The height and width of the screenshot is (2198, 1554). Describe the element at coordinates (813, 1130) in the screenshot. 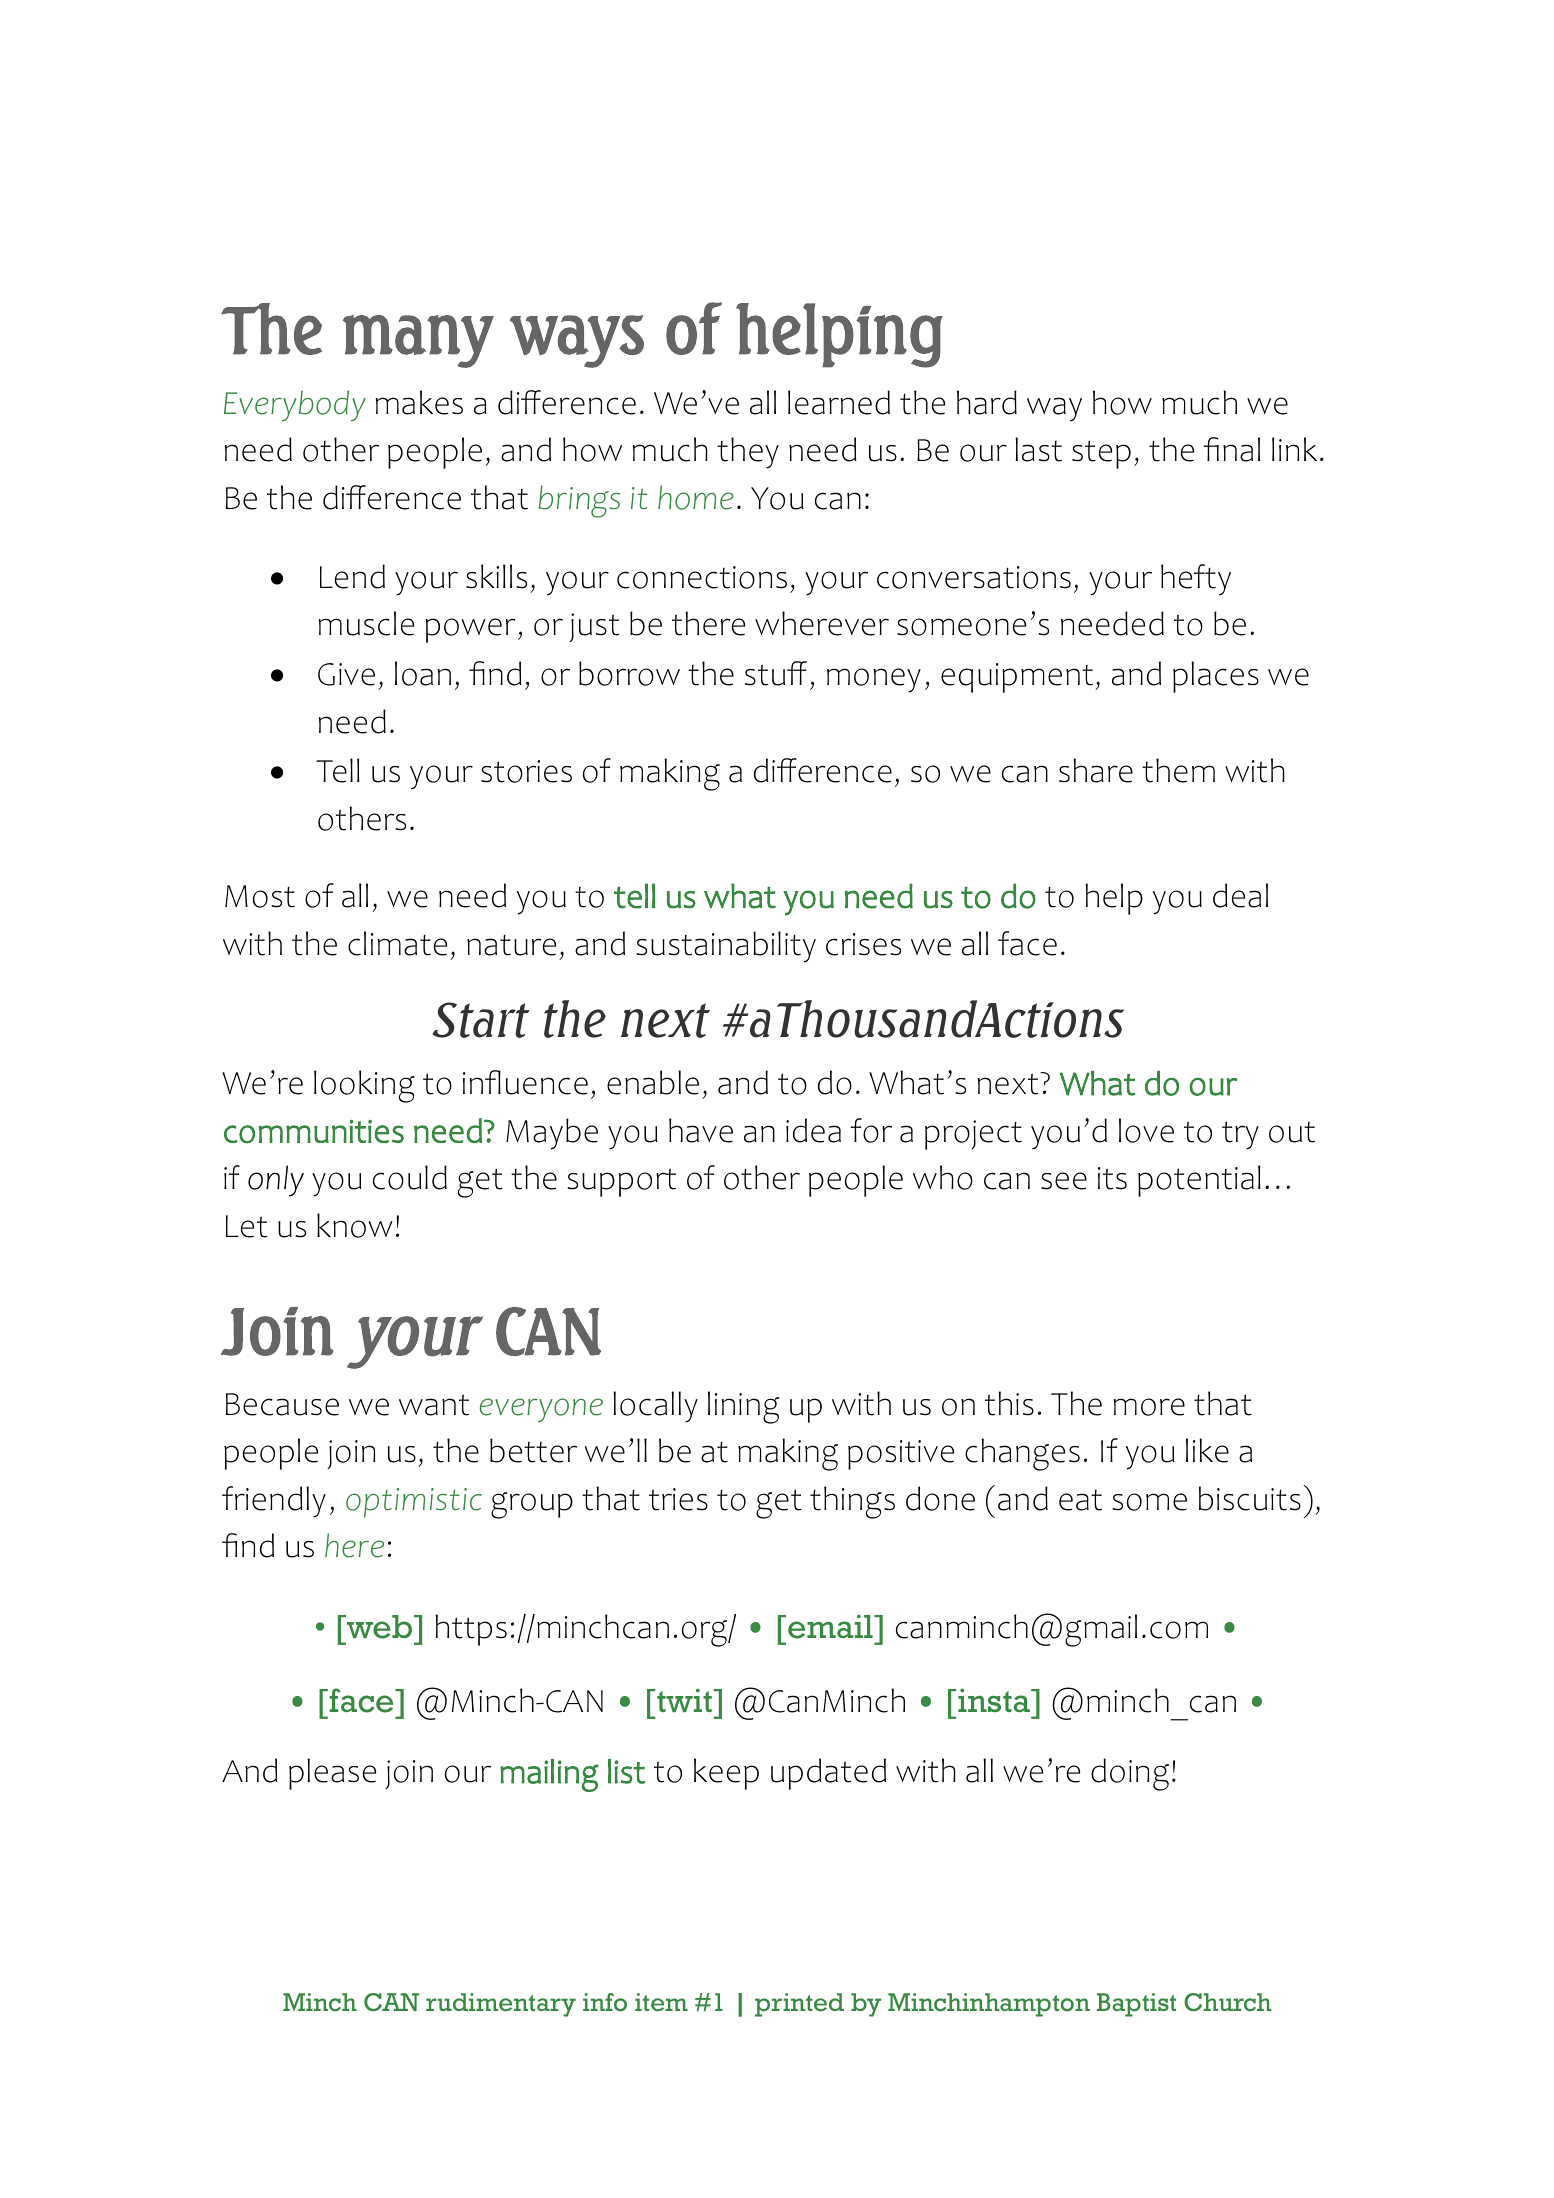

I see `idea` at that location.
